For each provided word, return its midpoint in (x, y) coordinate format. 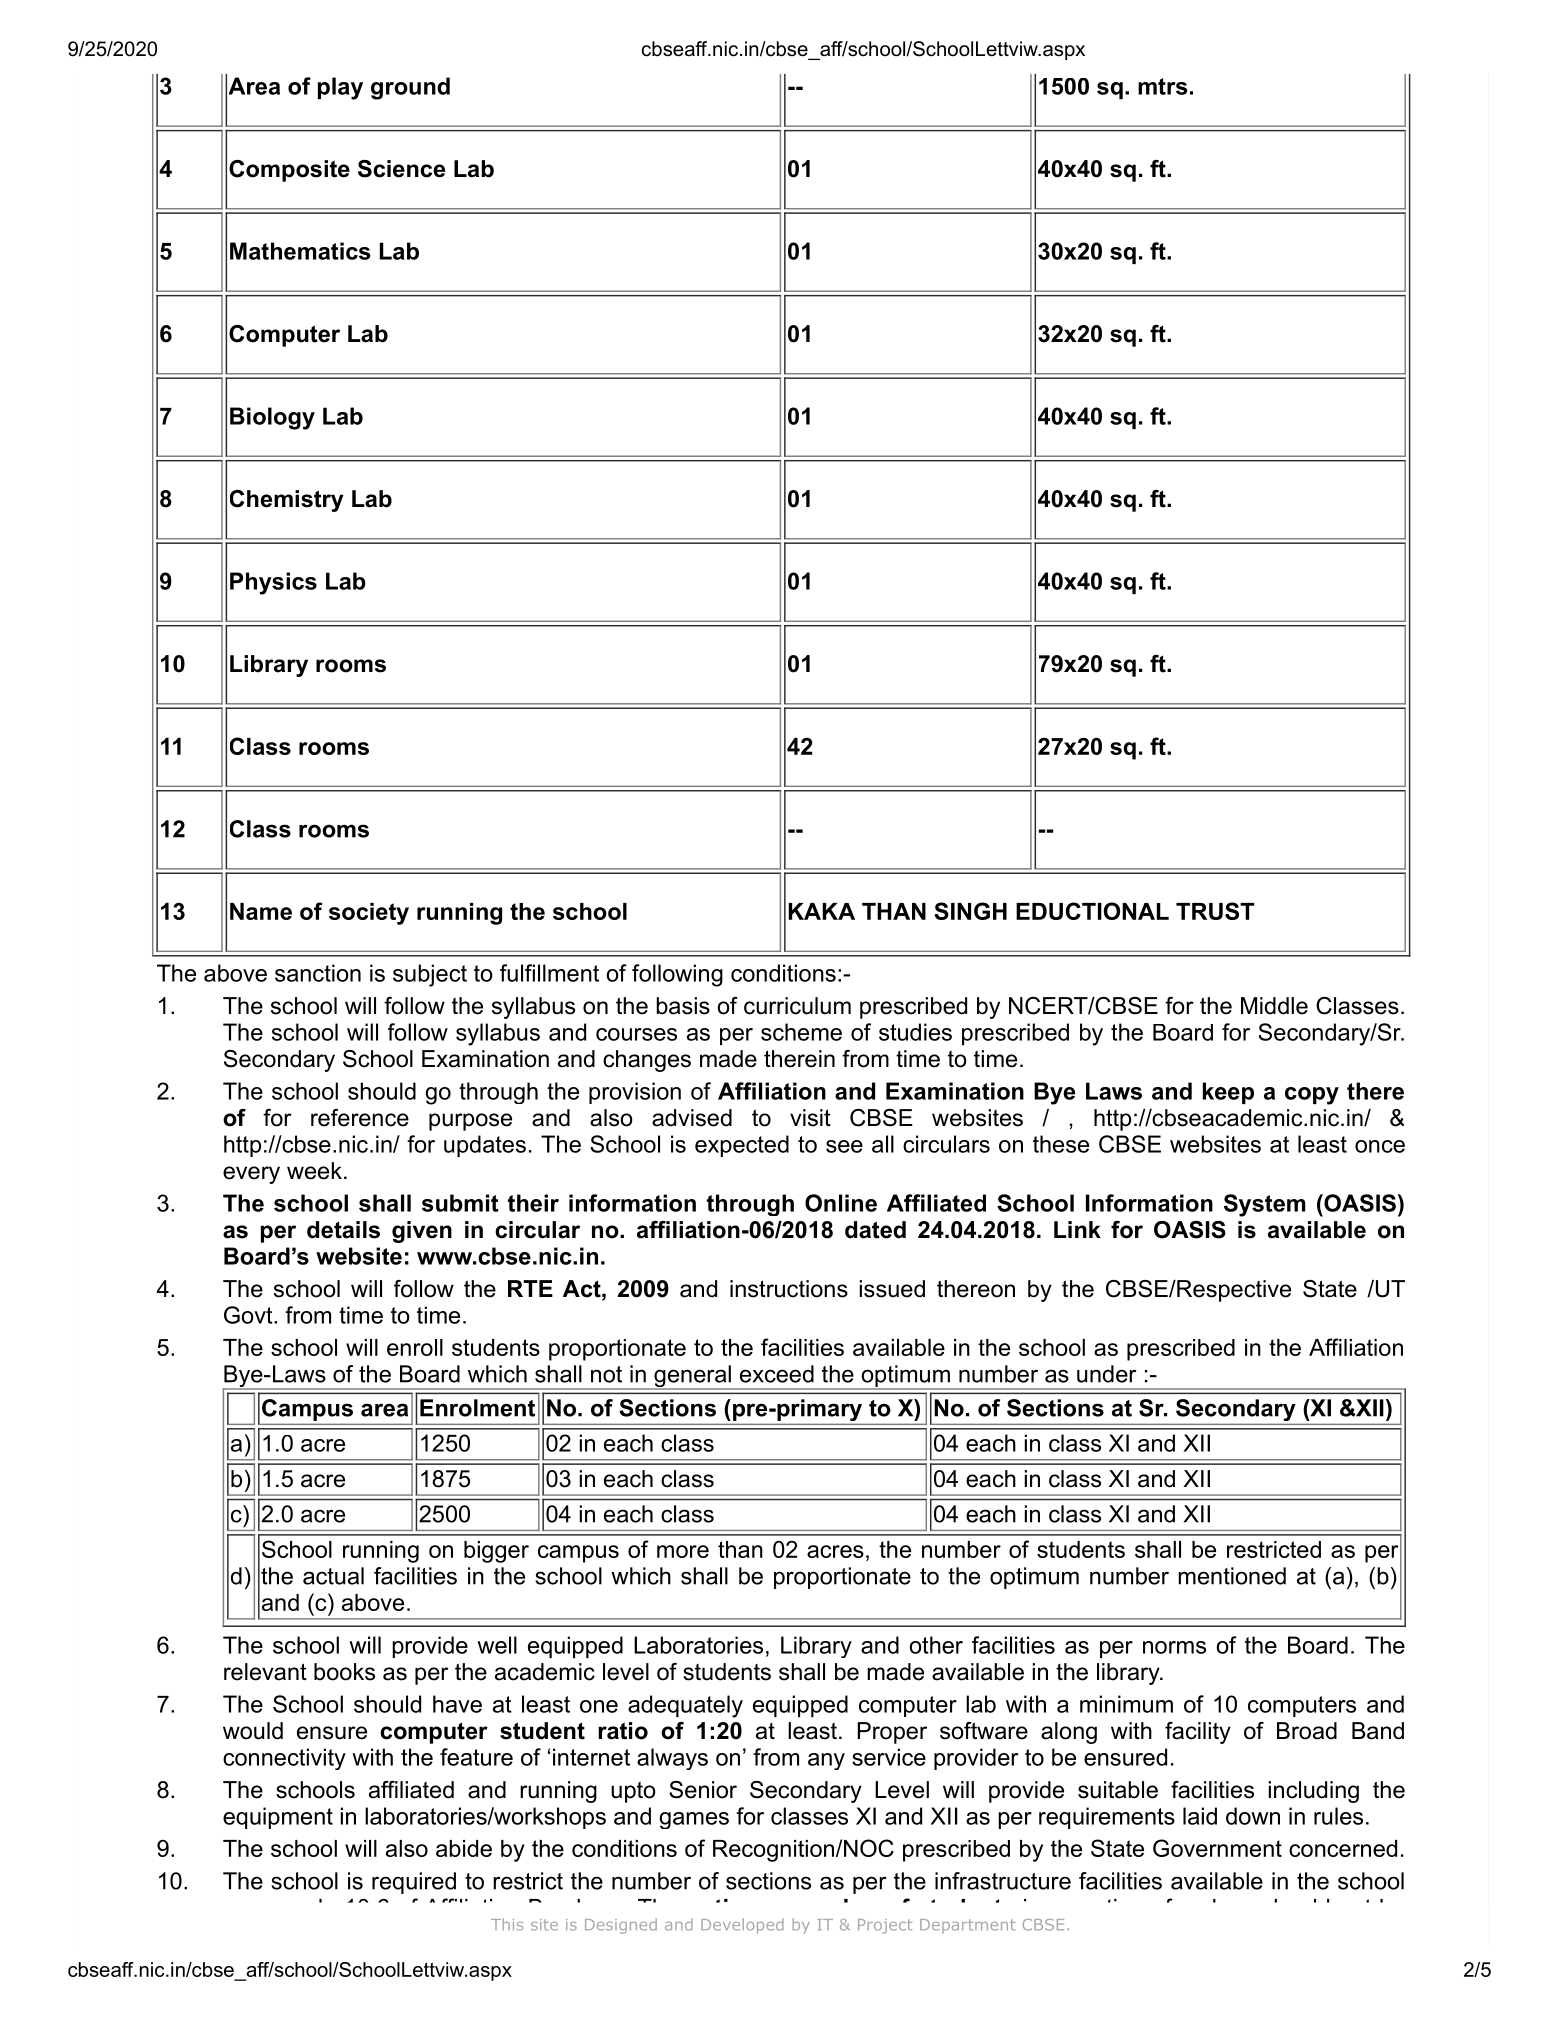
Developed (742, 1926)
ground (410, 88)
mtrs (1162, 86)
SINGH (970, 911)
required (414, 1883)
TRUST (1215, 911)
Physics (273, 583)
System (1264, 1205)
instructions (789, 1289)
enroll (415, 1347)
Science (401, 169)
